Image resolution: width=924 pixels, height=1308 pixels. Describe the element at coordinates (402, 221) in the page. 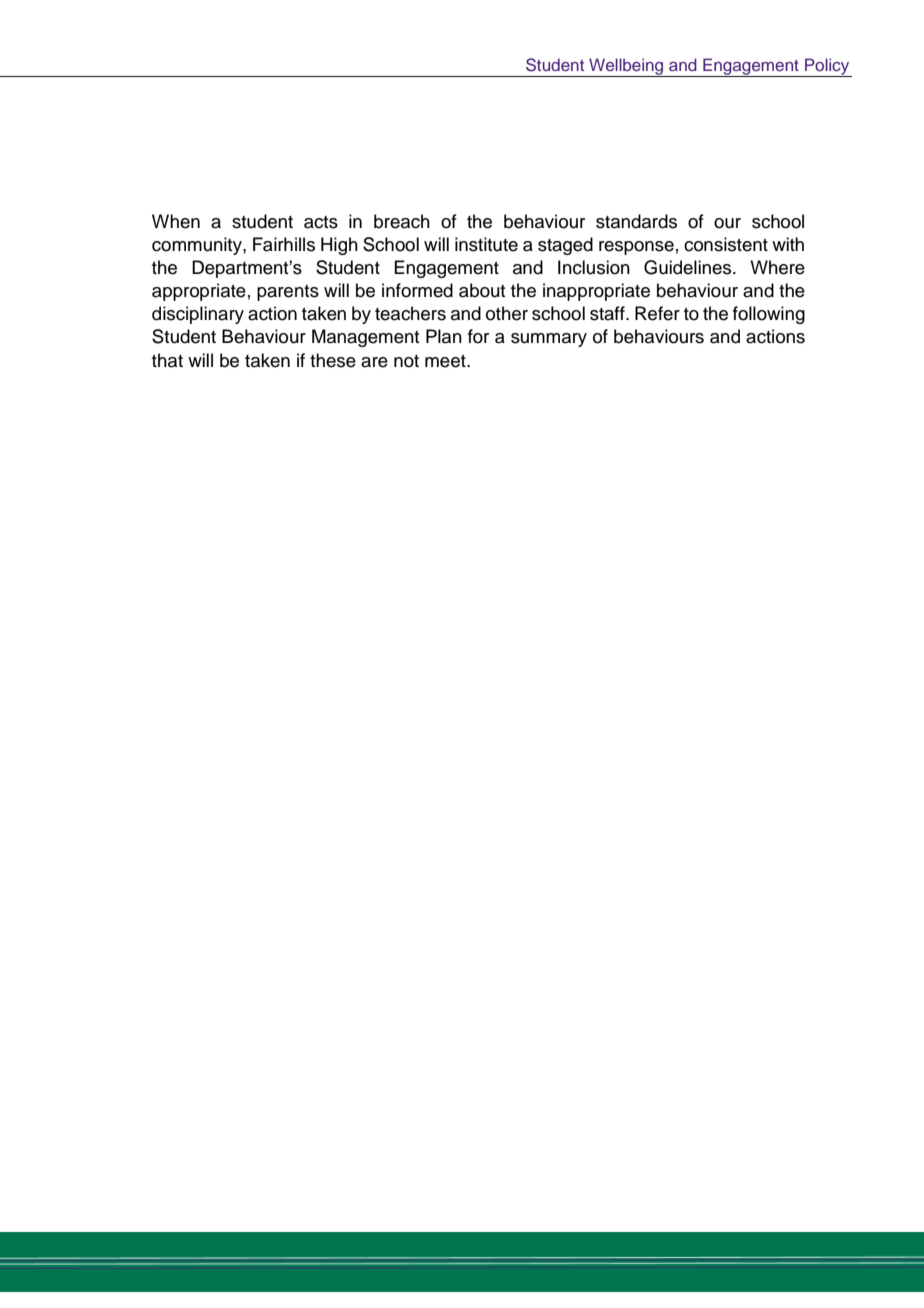

I see `breach` at that location.
